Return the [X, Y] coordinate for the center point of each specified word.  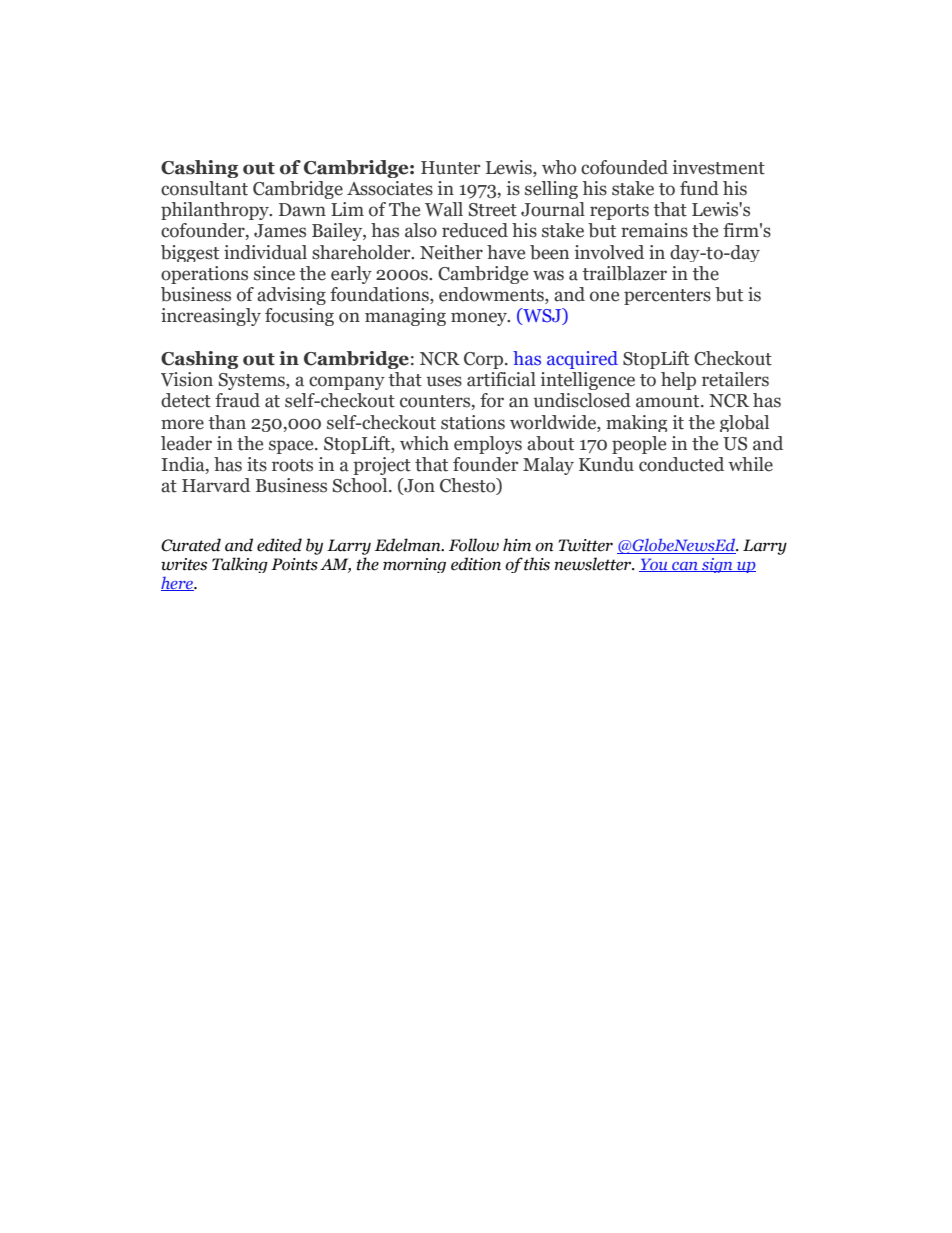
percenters [667, 297]
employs [488, 445]
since [274, 273]
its [257, 464]
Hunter [450, 168]
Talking [240, 565]
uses [444, 381]
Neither [451, 252]
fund [699, 188]
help [678, 381]
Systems [253, 381]
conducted [681, 464]
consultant [204, 188]
